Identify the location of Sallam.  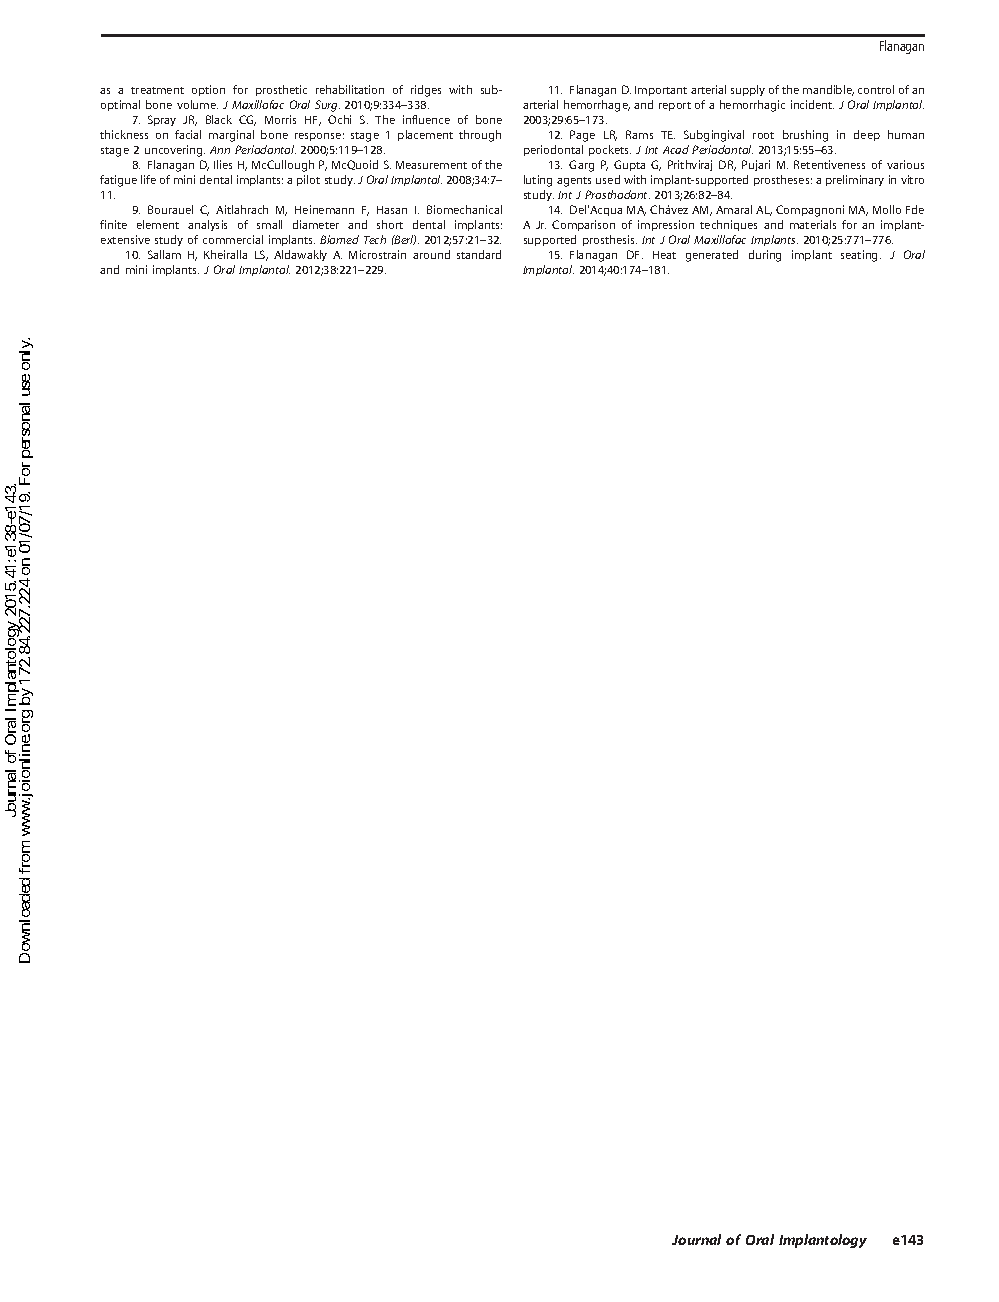
(164, 254).
